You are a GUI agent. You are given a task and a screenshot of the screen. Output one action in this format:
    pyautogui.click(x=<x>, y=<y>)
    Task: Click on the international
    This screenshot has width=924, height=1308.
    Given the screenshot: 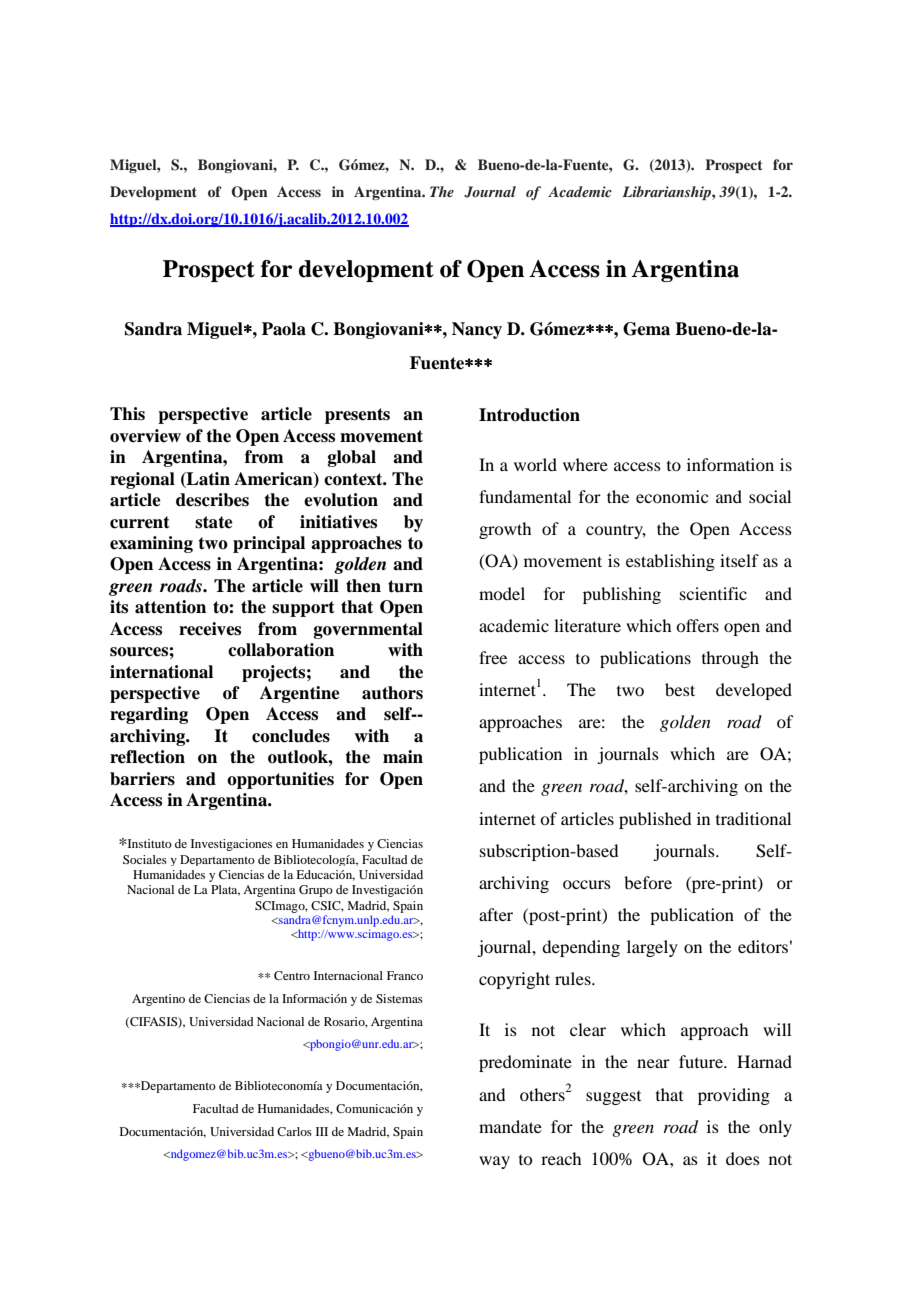 What is the action you would take?
    pyautogui.click(x=161, y=672)
